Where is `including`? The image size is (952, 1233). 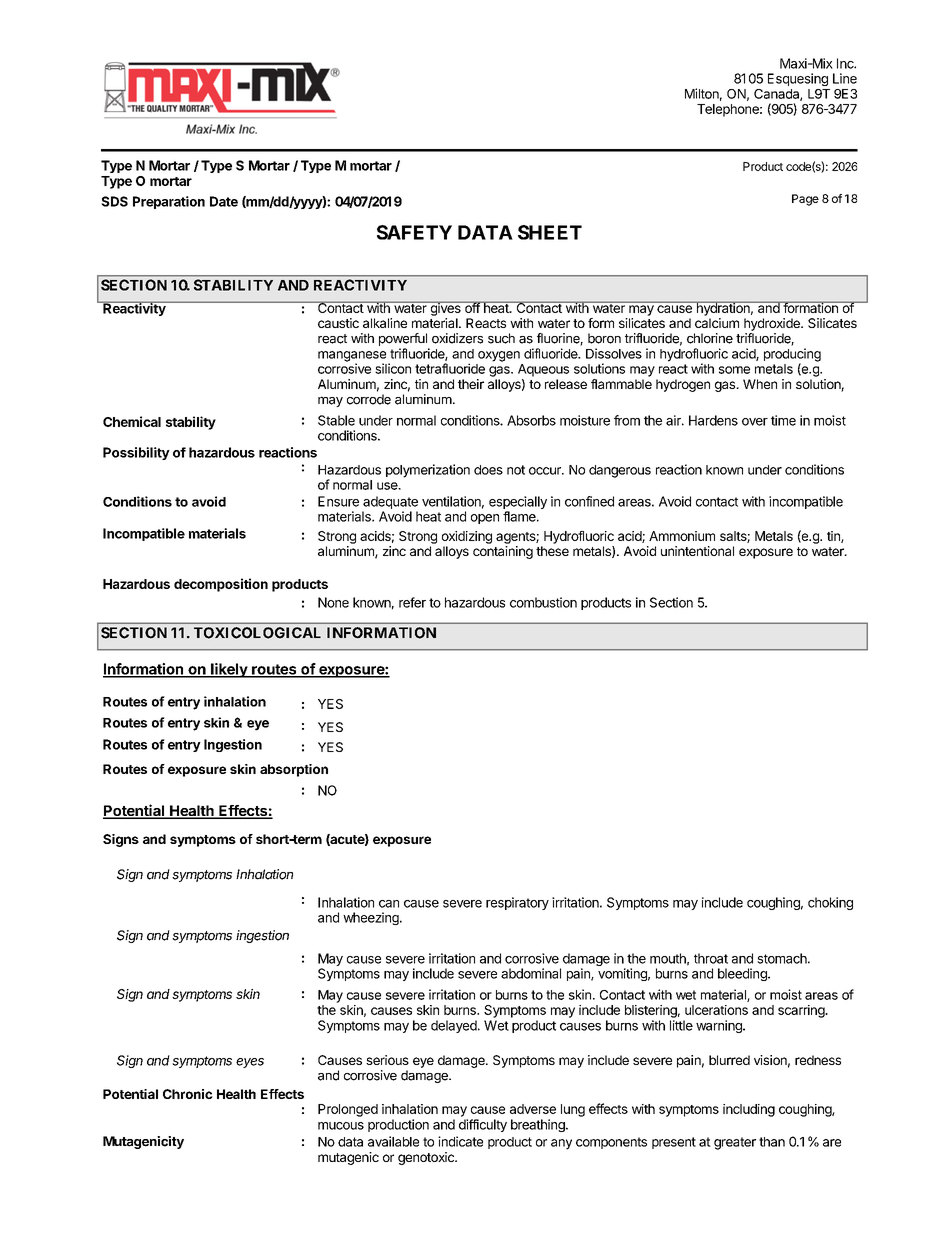 including is located at coordinates (749, 1110).
